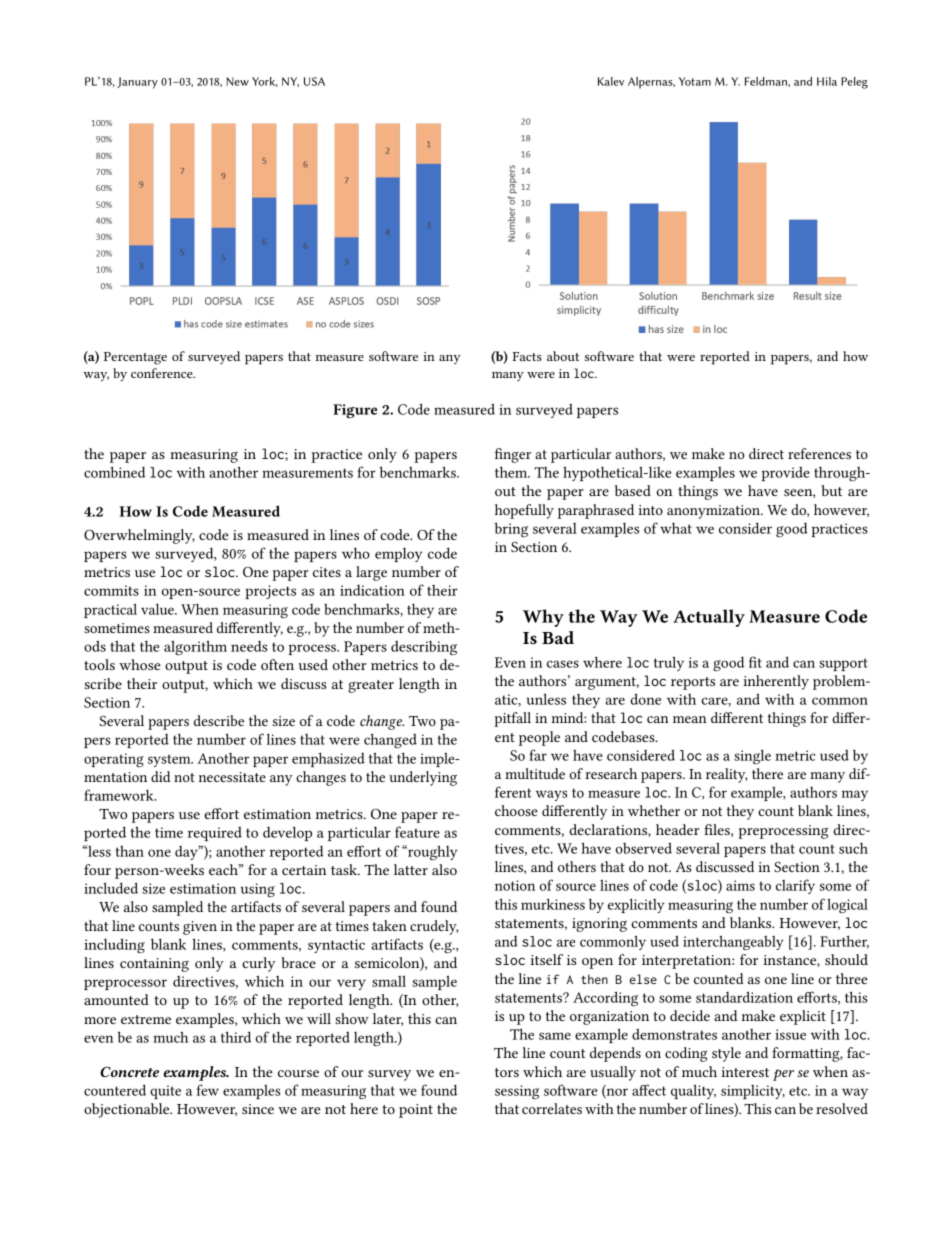  What do you see at coordinates (208, 1090) in the screenshot?
I see `few` at bounding box center [208, 1090].
